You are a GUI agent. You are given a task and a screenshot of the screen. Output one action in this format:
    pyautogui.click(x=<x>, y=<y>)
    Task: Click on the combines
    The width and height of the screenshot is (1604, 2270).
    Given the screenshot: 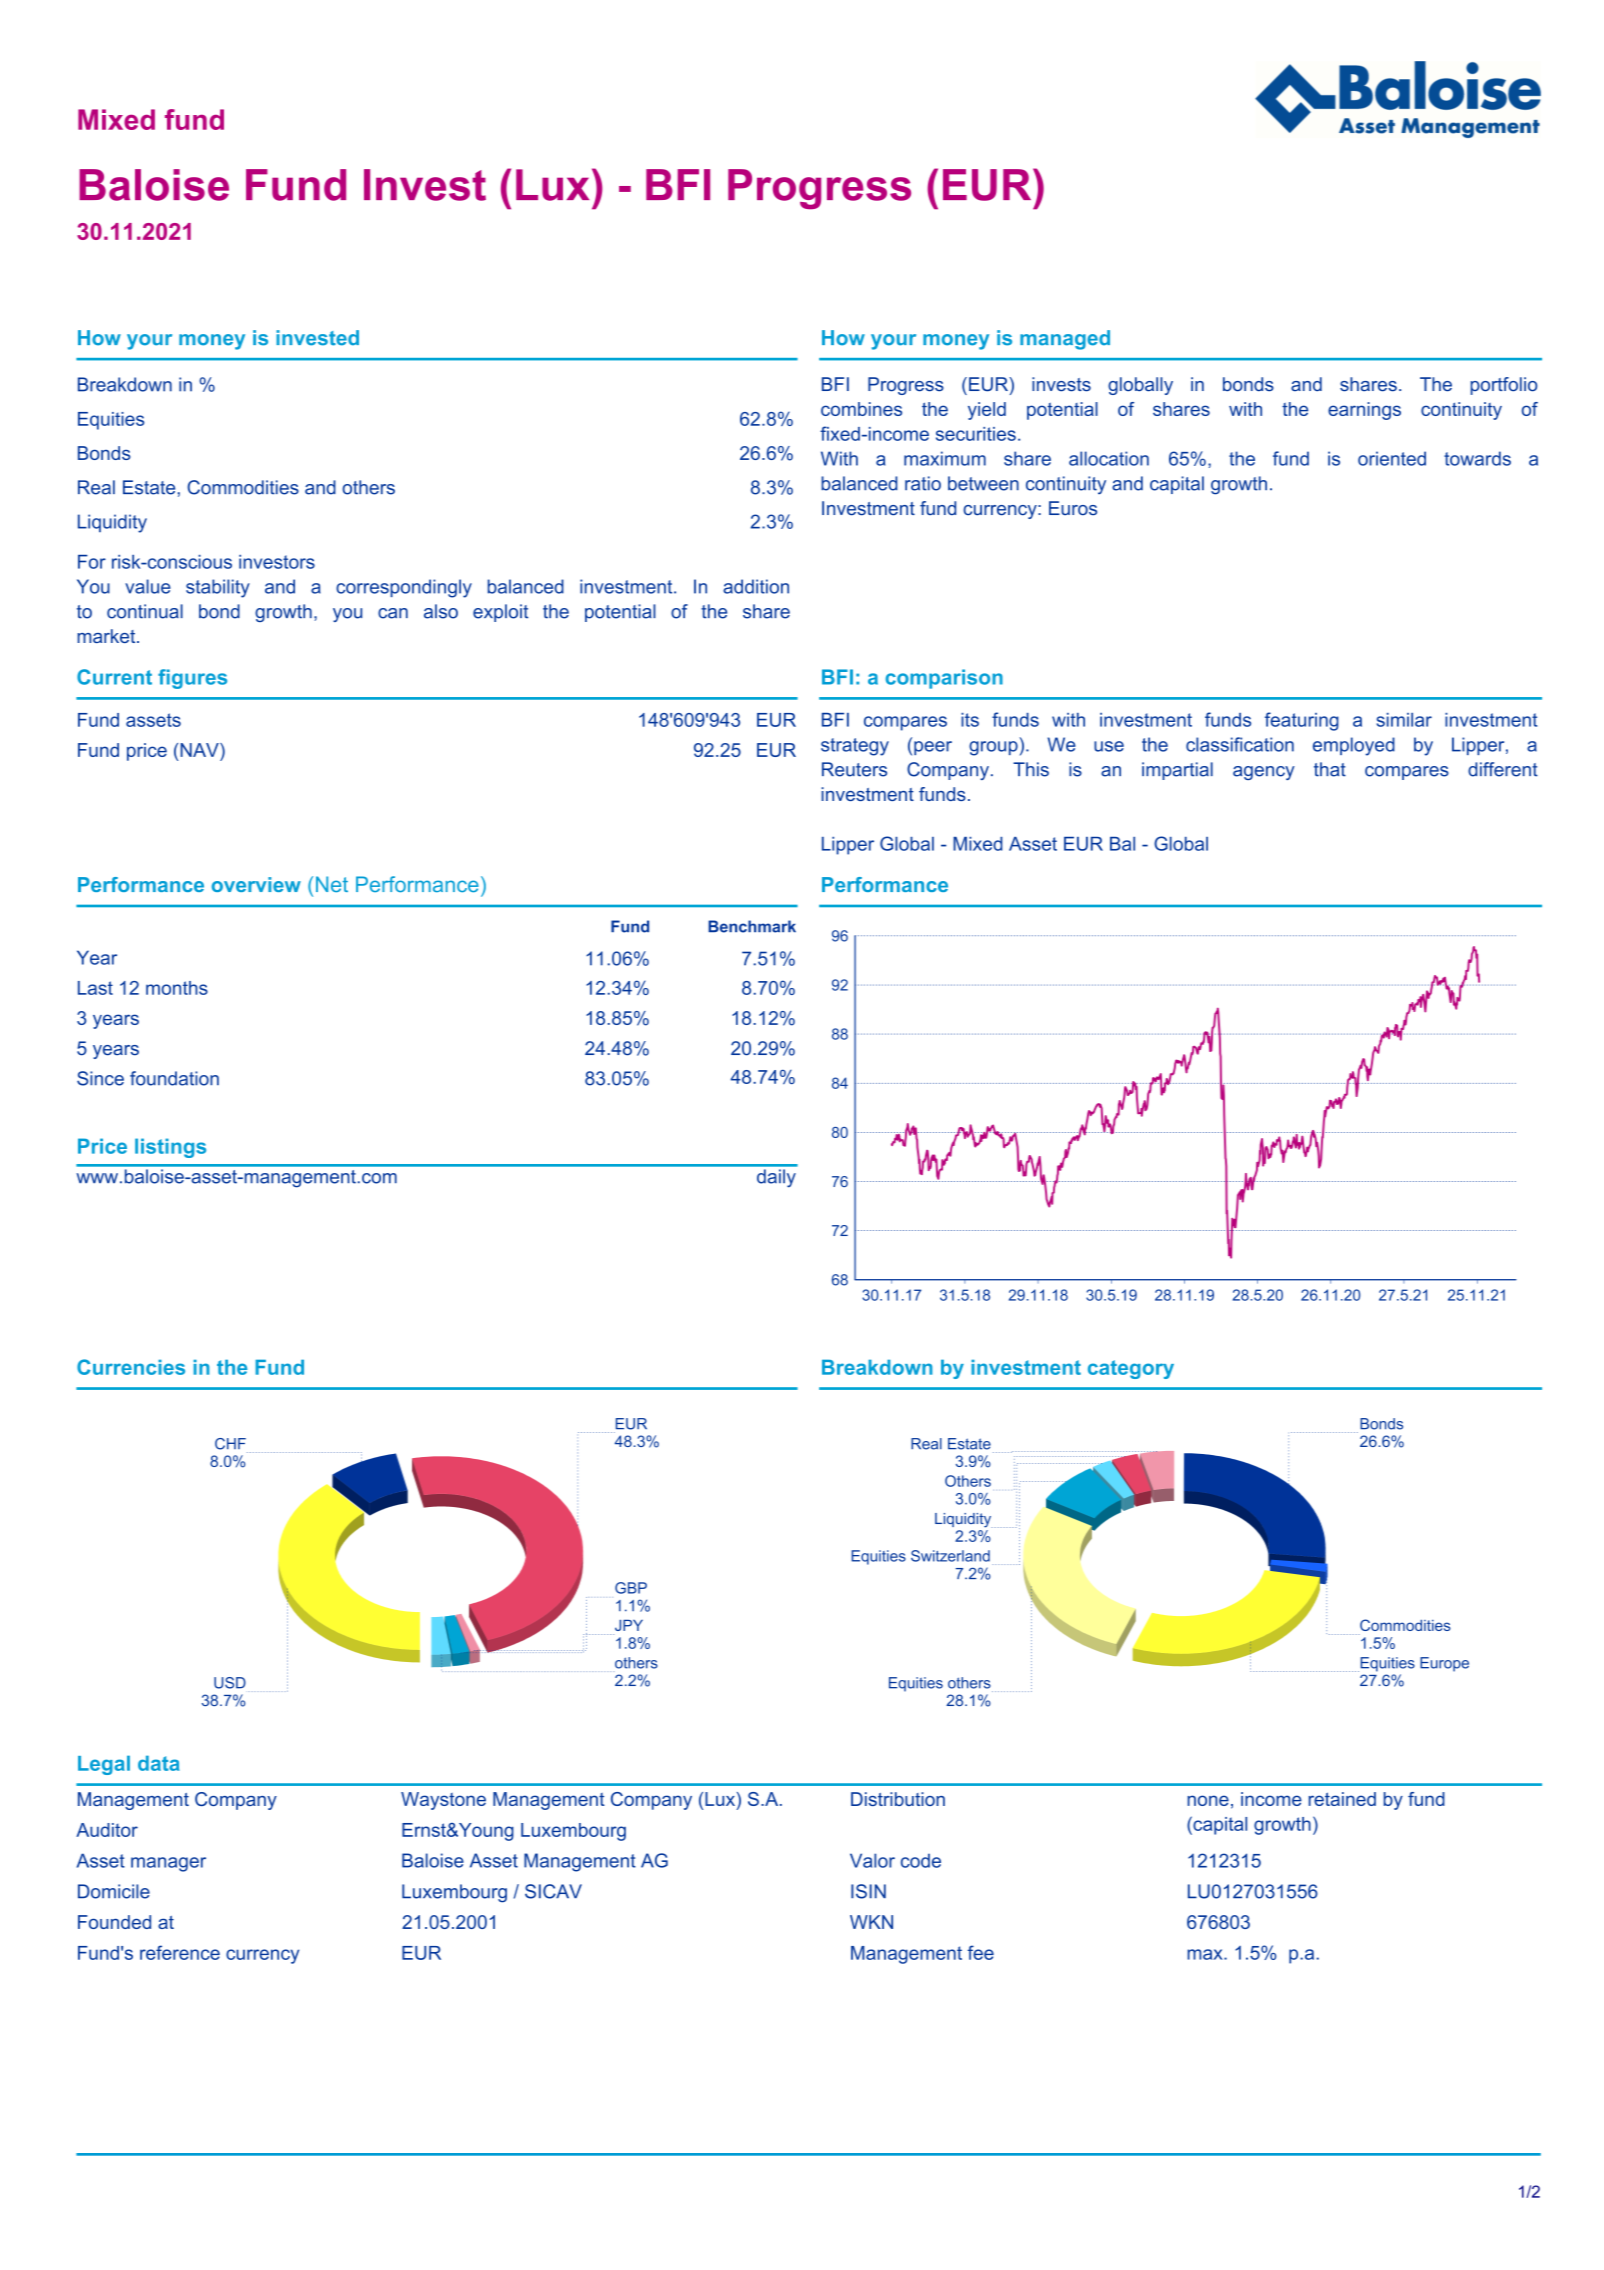 What is the action you would take?
    pyautogui.click(x=861, y=409)
